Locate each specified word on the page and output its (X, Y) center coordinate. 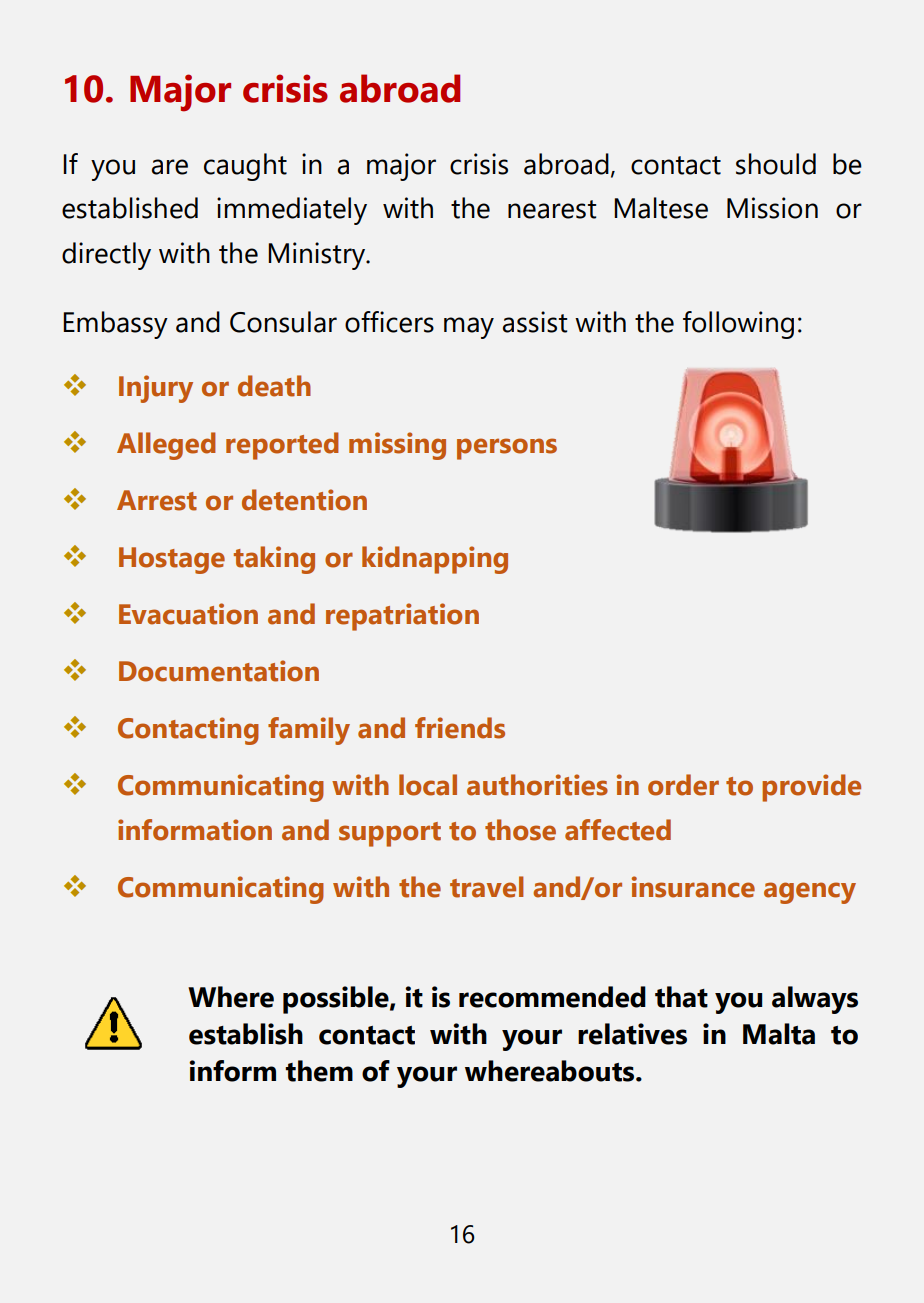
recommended (552, 997)
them (319, 1071)
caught (245, 167)
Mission (772, 208)
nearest (552, 209)
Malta (779, 1034)
